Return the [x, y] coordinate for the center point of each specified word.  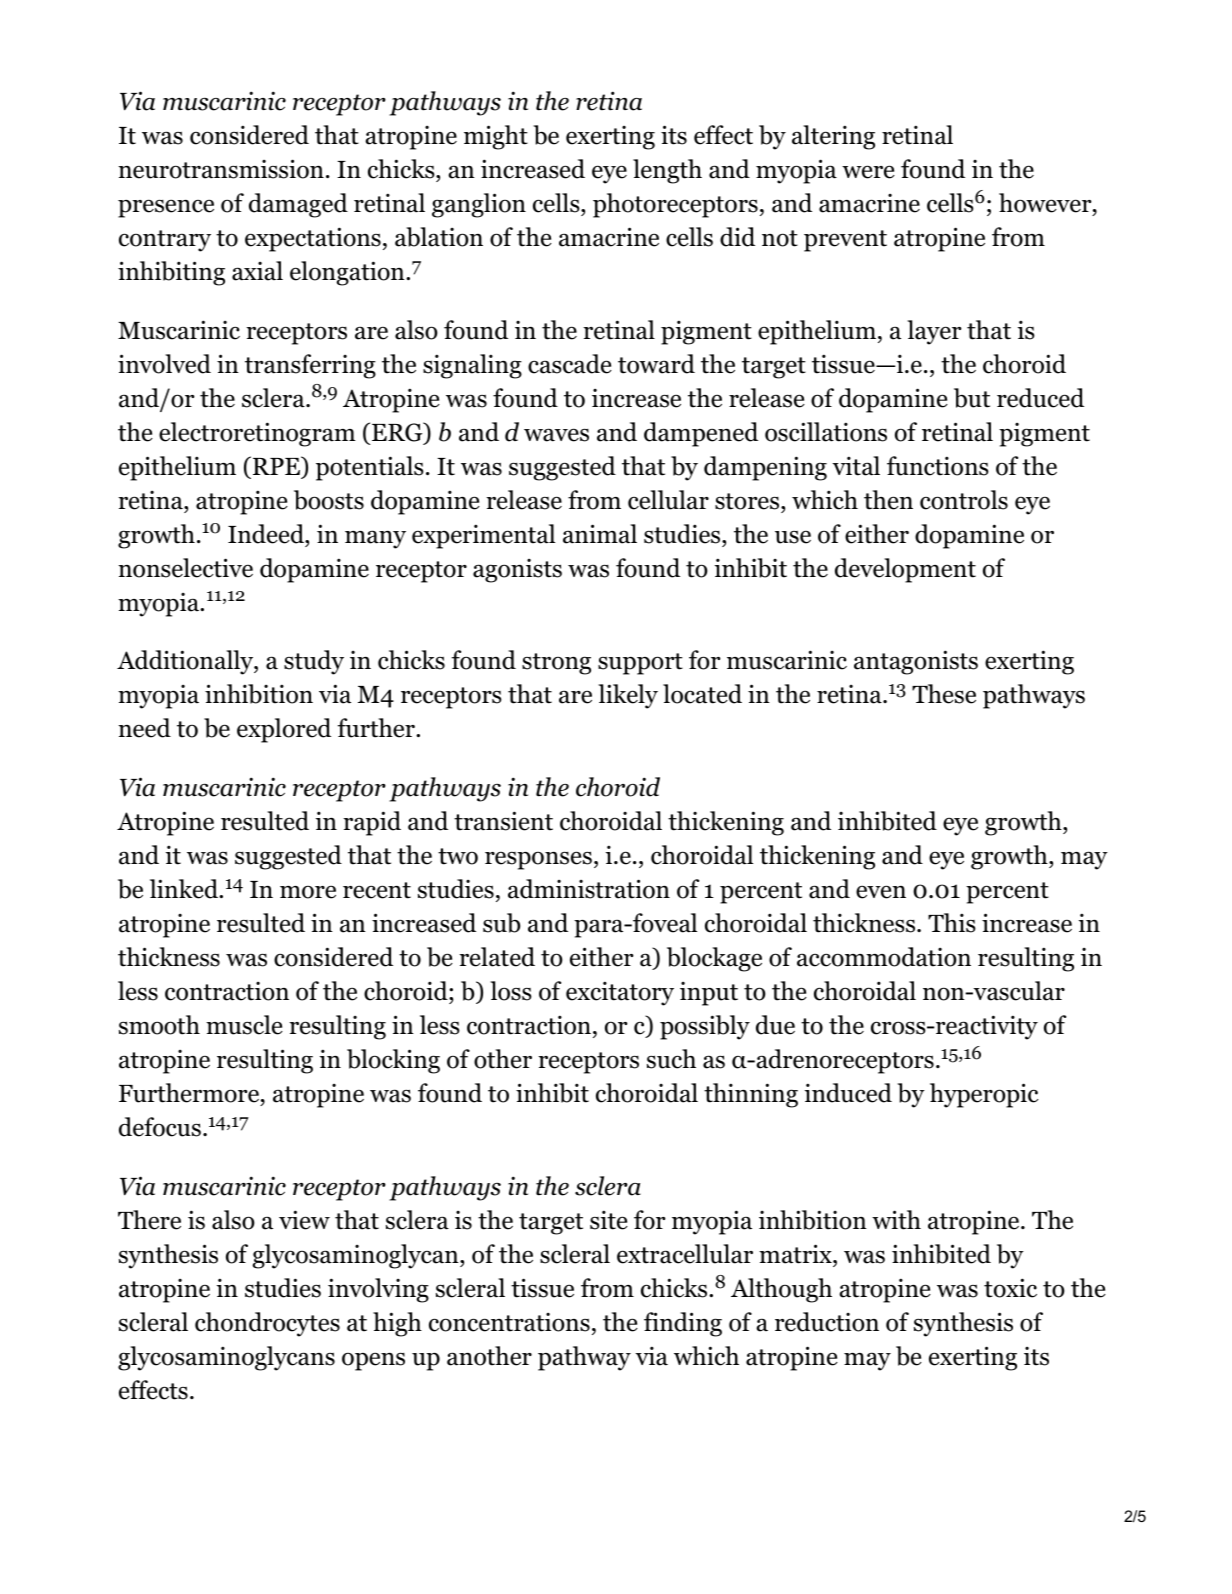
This [952, 923]
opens [373, 1361]
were [868, 172]
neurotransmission [221, 169]
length [667, 171]
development [905, 570]
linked [185, 889]
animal [600, 534]
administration [589, 889]
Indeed [267, 534]
